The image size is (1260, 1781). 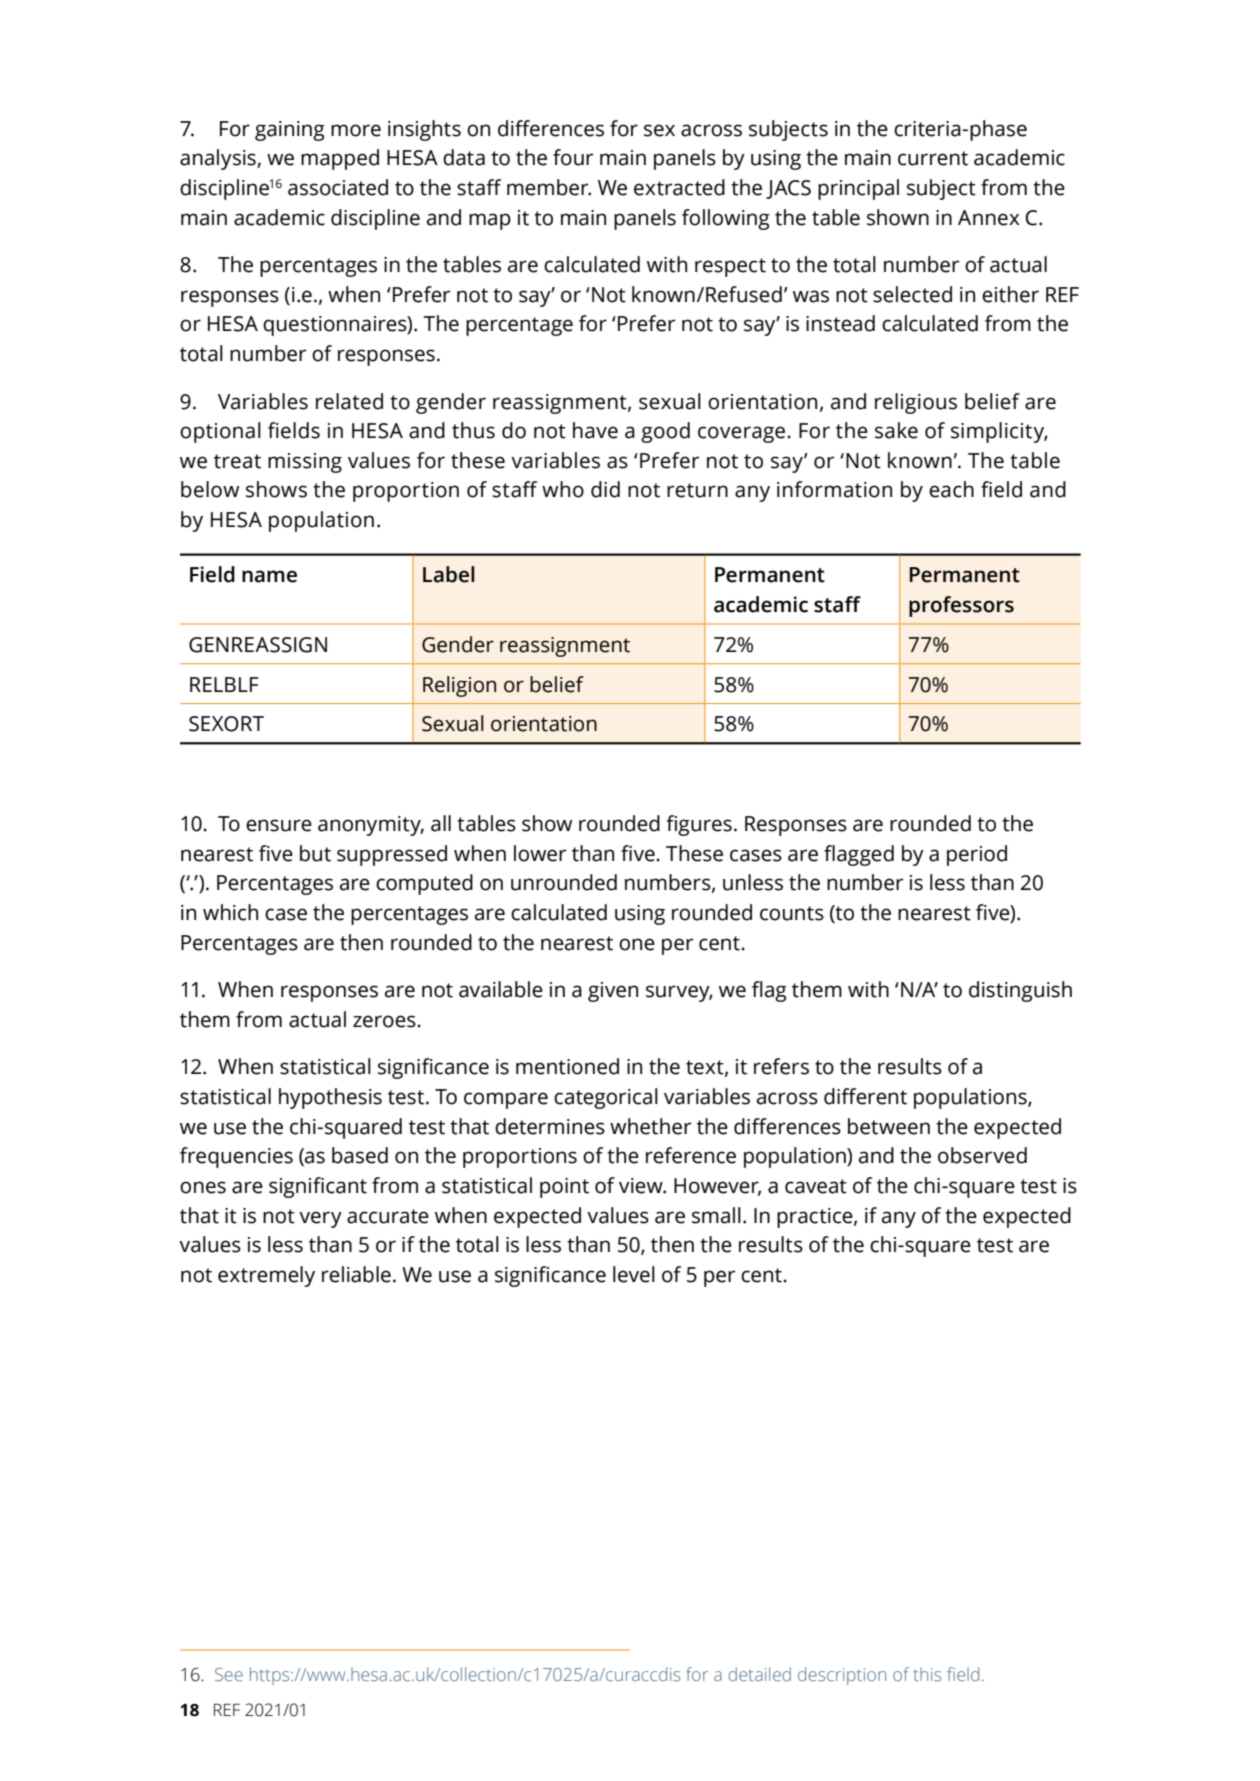 I want to click on four, so click(x=573, y=157).
